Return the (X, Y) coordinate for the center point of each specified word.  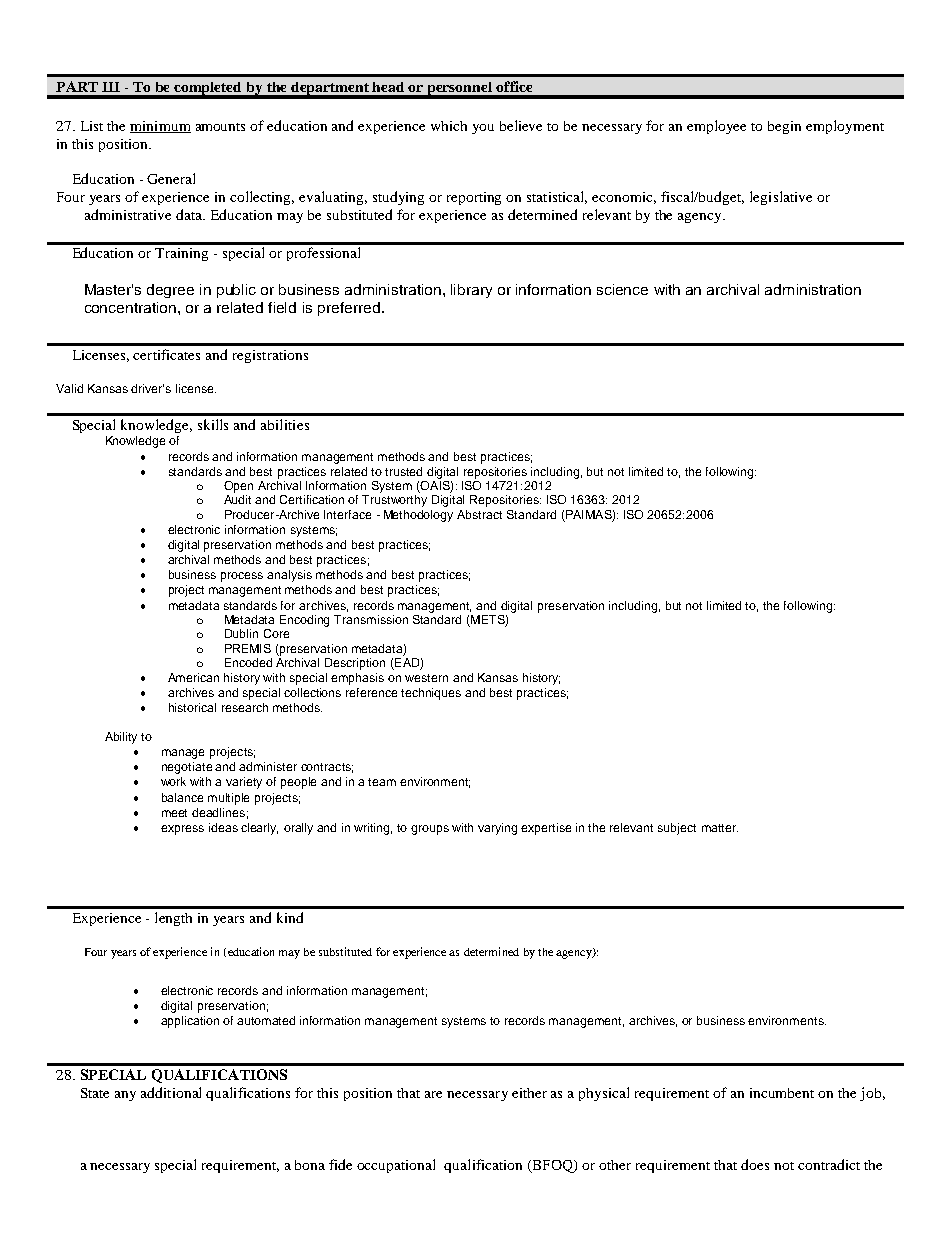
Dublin (241, 633)
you (483, 129)
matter (720, 828)
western (426, 678)
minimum (160, 127)
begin (784, 127)
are (433, 1094)
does (755, 1164)
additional (171, 1092)
